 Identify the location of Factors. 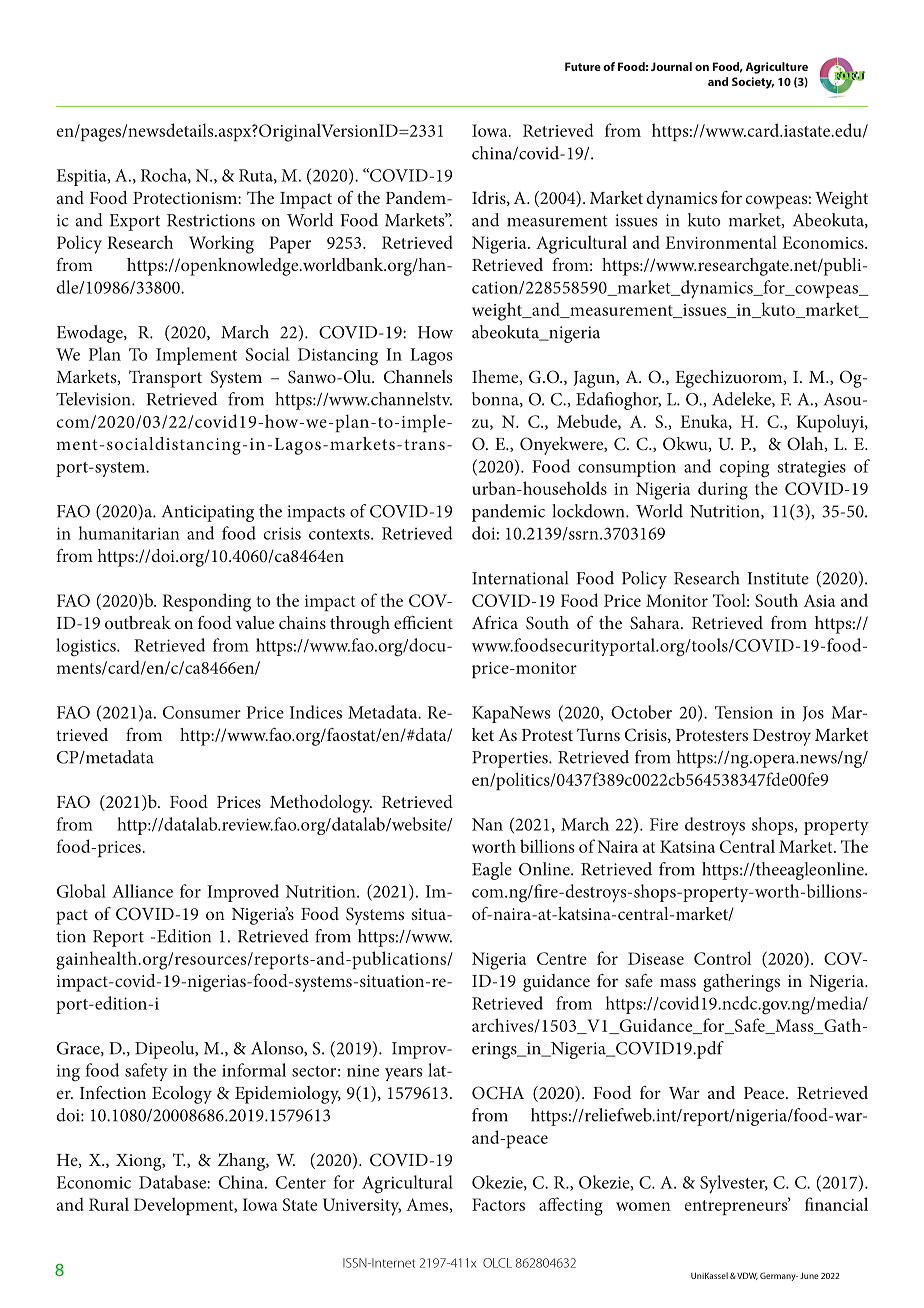
(498, 1204).
